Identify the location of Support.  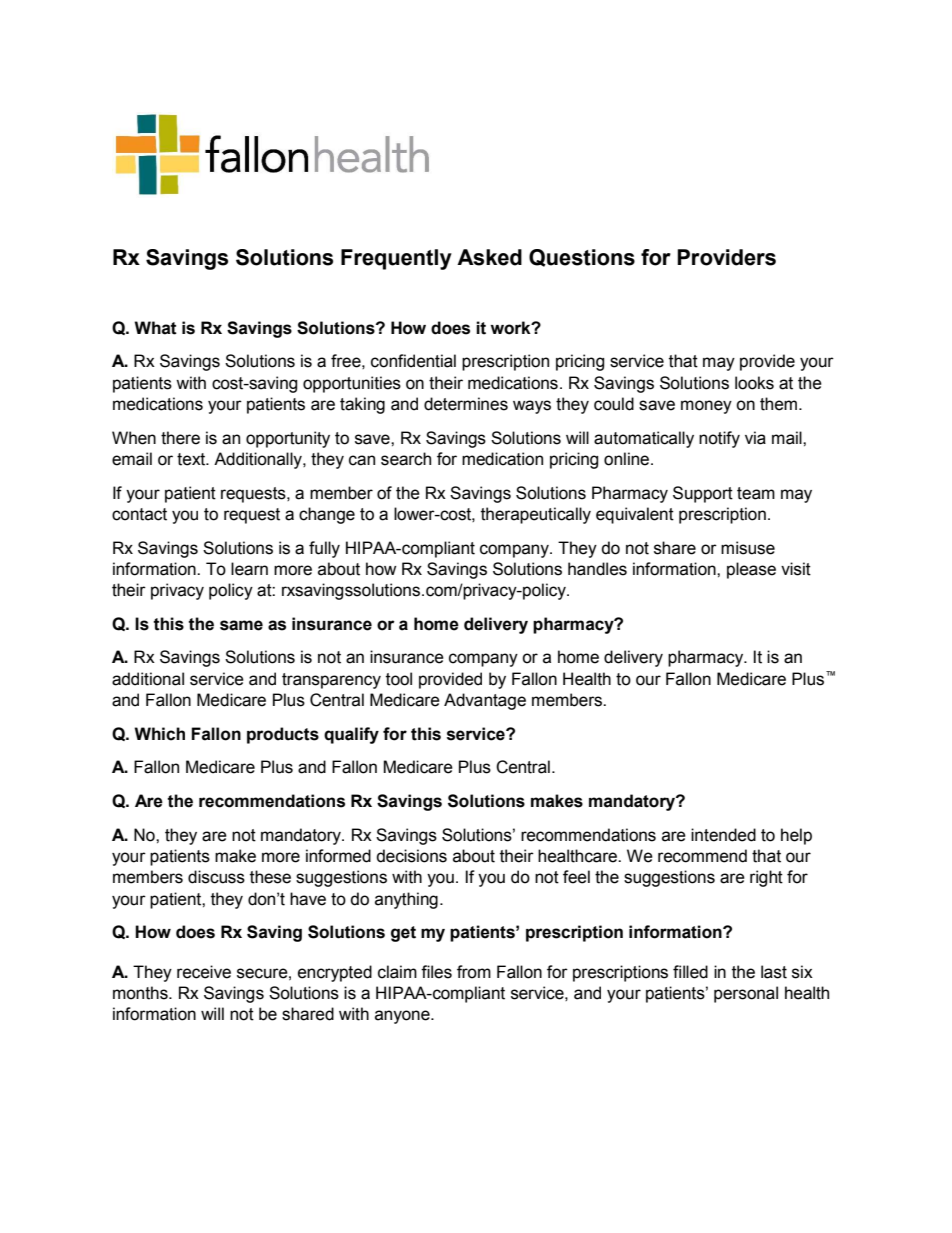
(703, 494).
